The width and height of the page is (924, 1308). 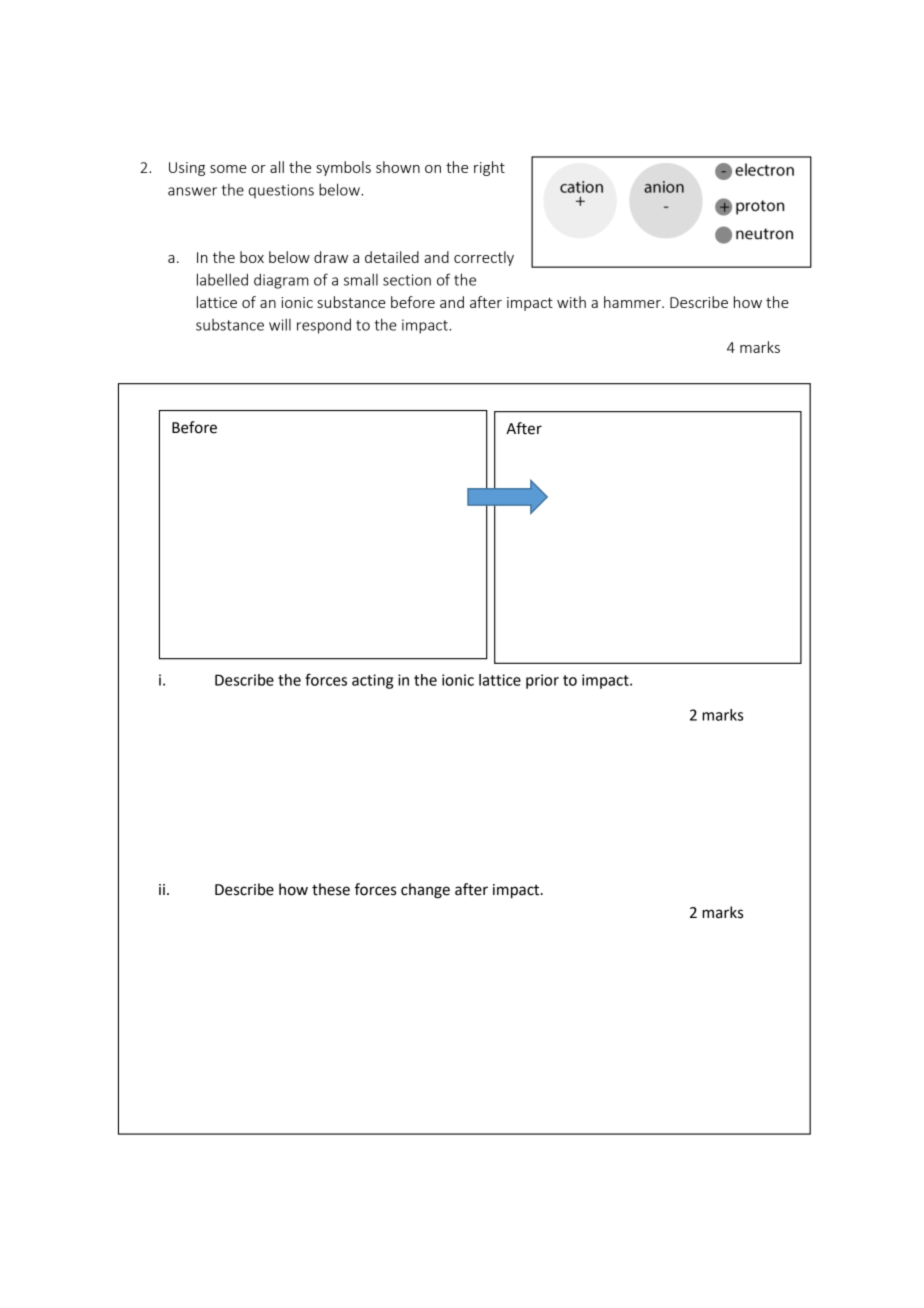 I want to click on diagram, so click(x=281, y=281).
